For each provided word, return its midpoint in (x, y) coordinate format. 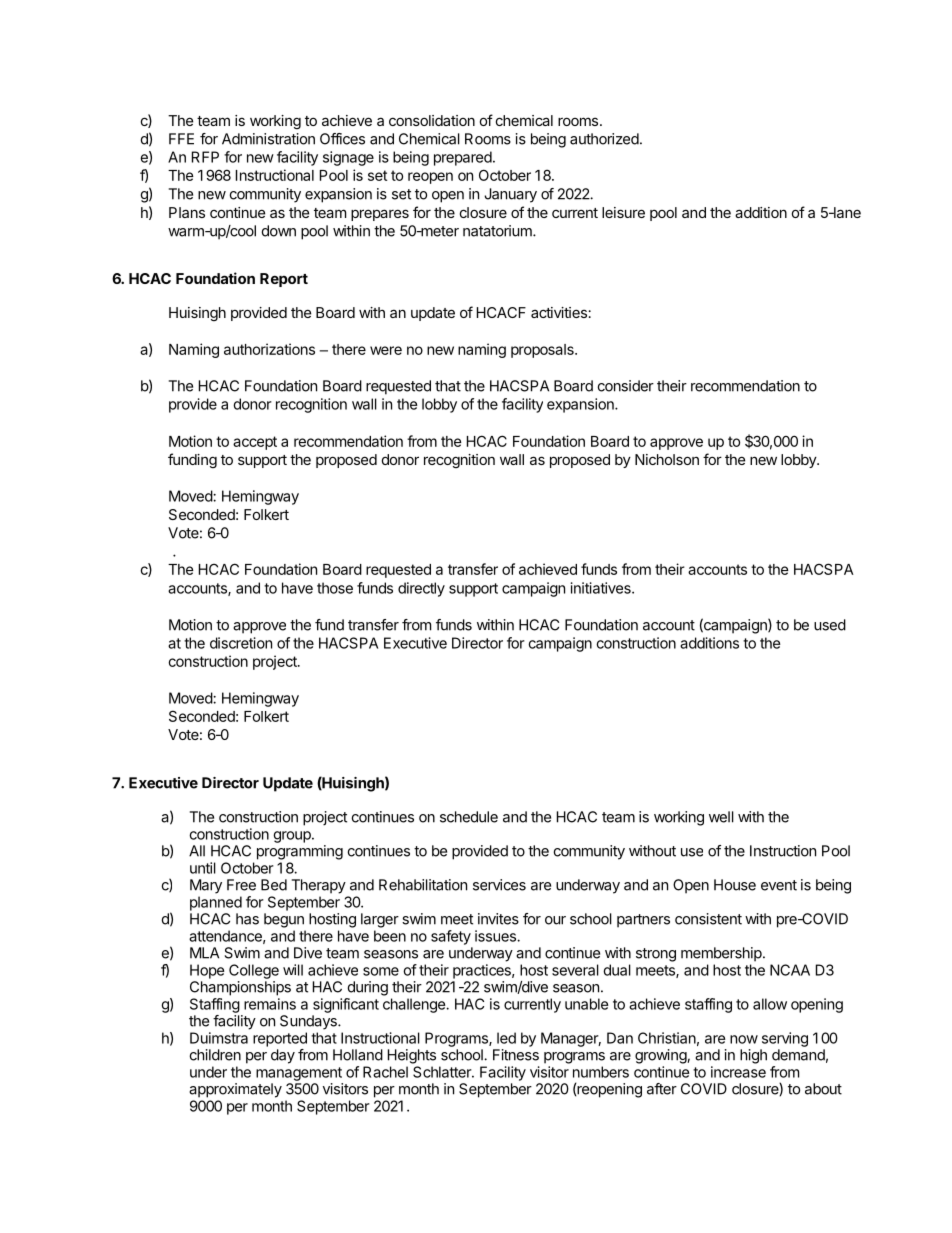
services (499, 885)
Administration (268, 139)
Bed (274, 885)
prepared (463, 158)
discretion (241, 643)
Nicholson (667, 459)
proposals (543, 351)
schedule (469, 817)
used (830, 625)
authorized (605, 139)
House (735, 885)
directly (421, 589)
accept (255, 443)
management (299, 1074)
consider (626, 386)
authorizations (269, 349)
